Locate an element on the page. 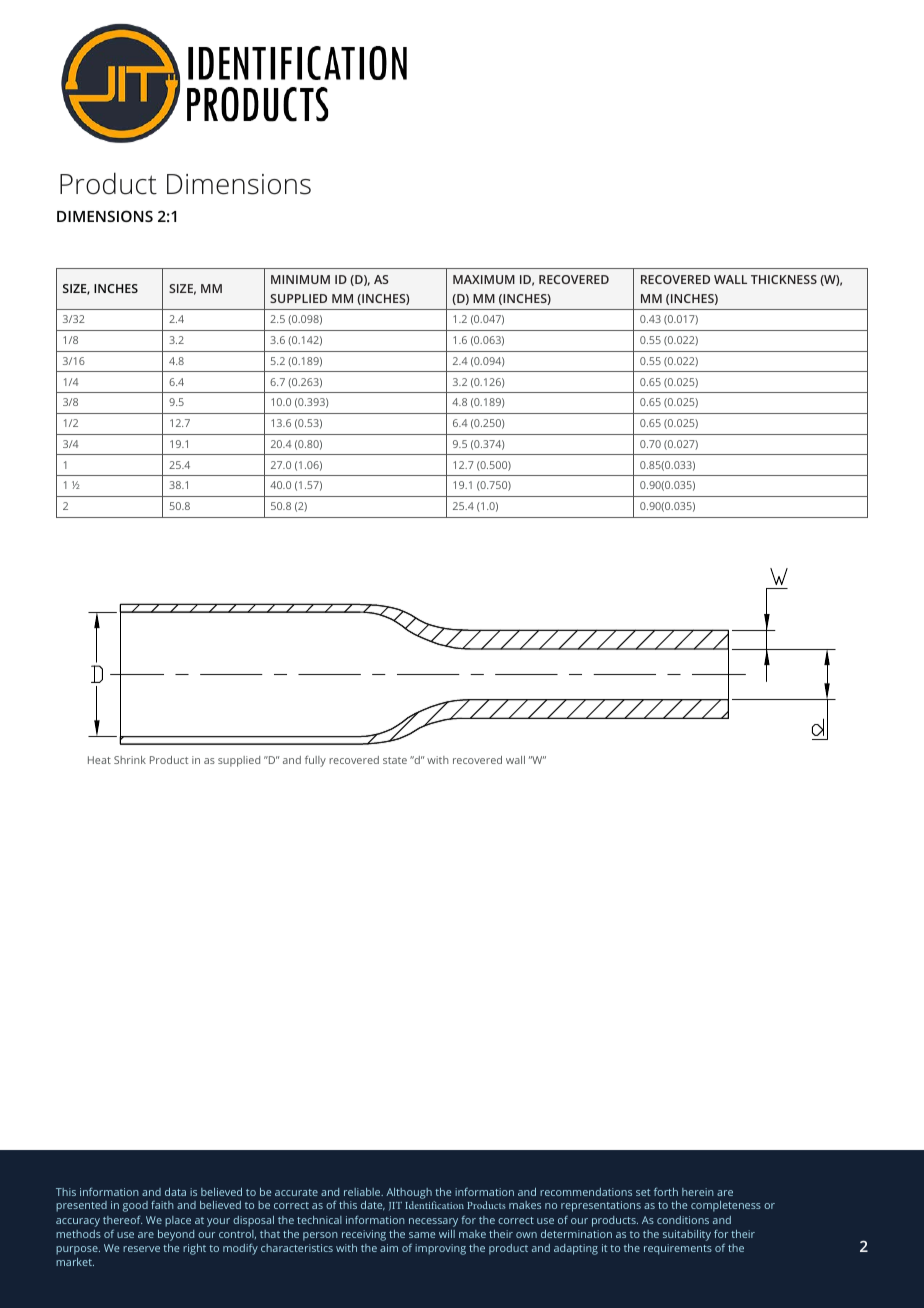 The width and height of the document is (924, 1308). THICKNESS is located at coordinates (784, 279).
